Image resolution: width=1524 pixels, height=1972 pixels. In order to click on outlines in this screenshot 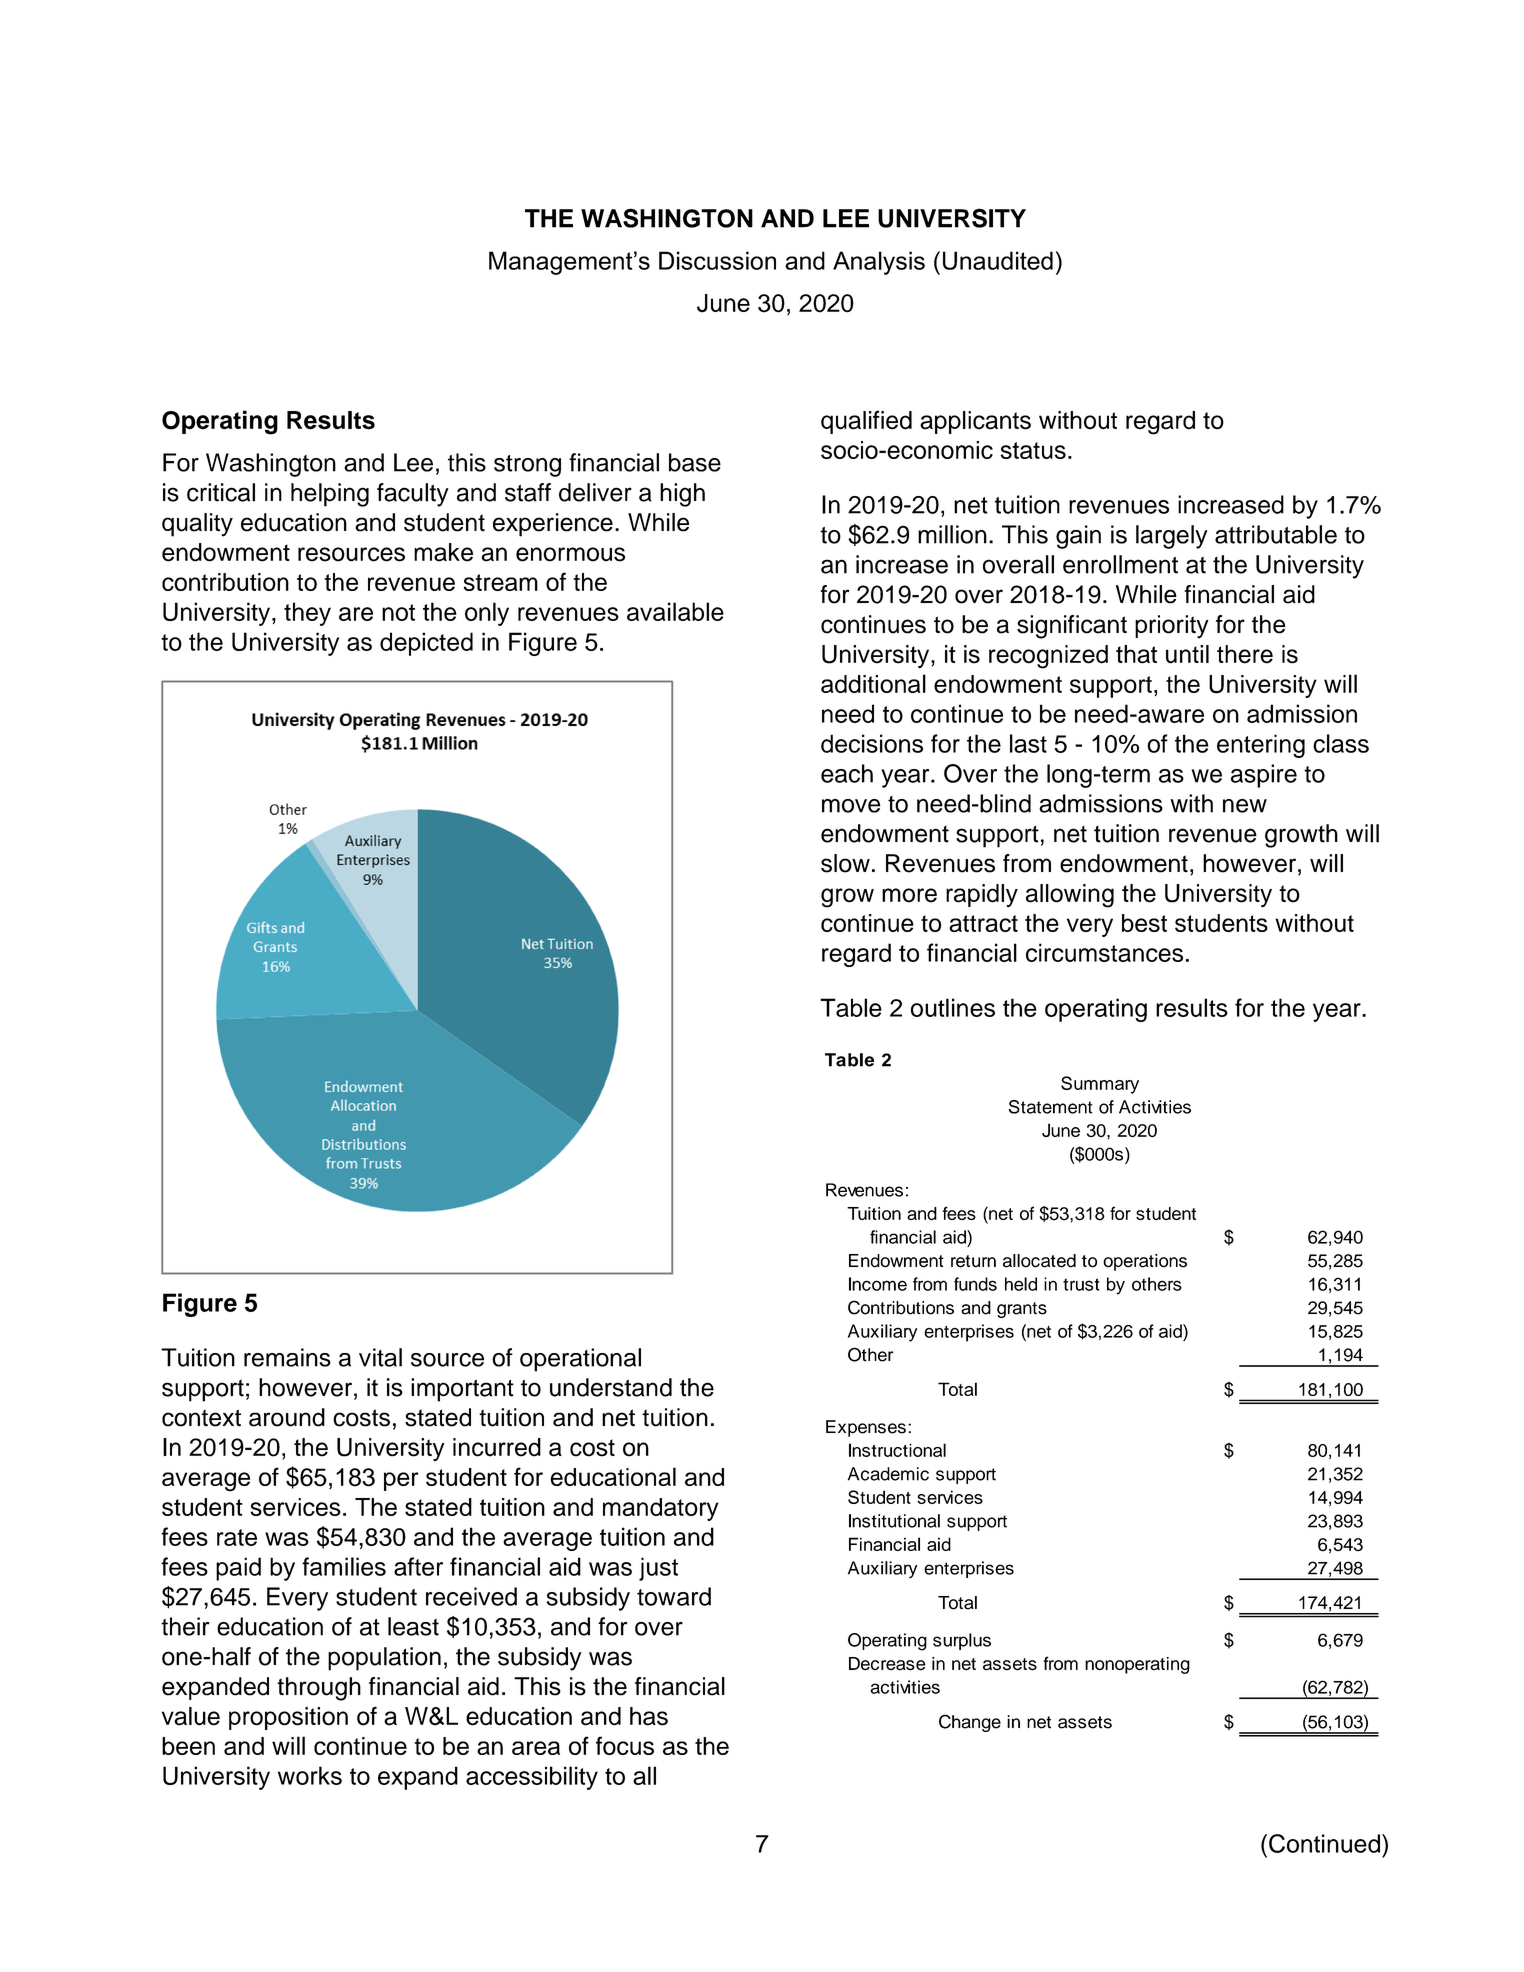, I will do `click(953, 1007)`.
